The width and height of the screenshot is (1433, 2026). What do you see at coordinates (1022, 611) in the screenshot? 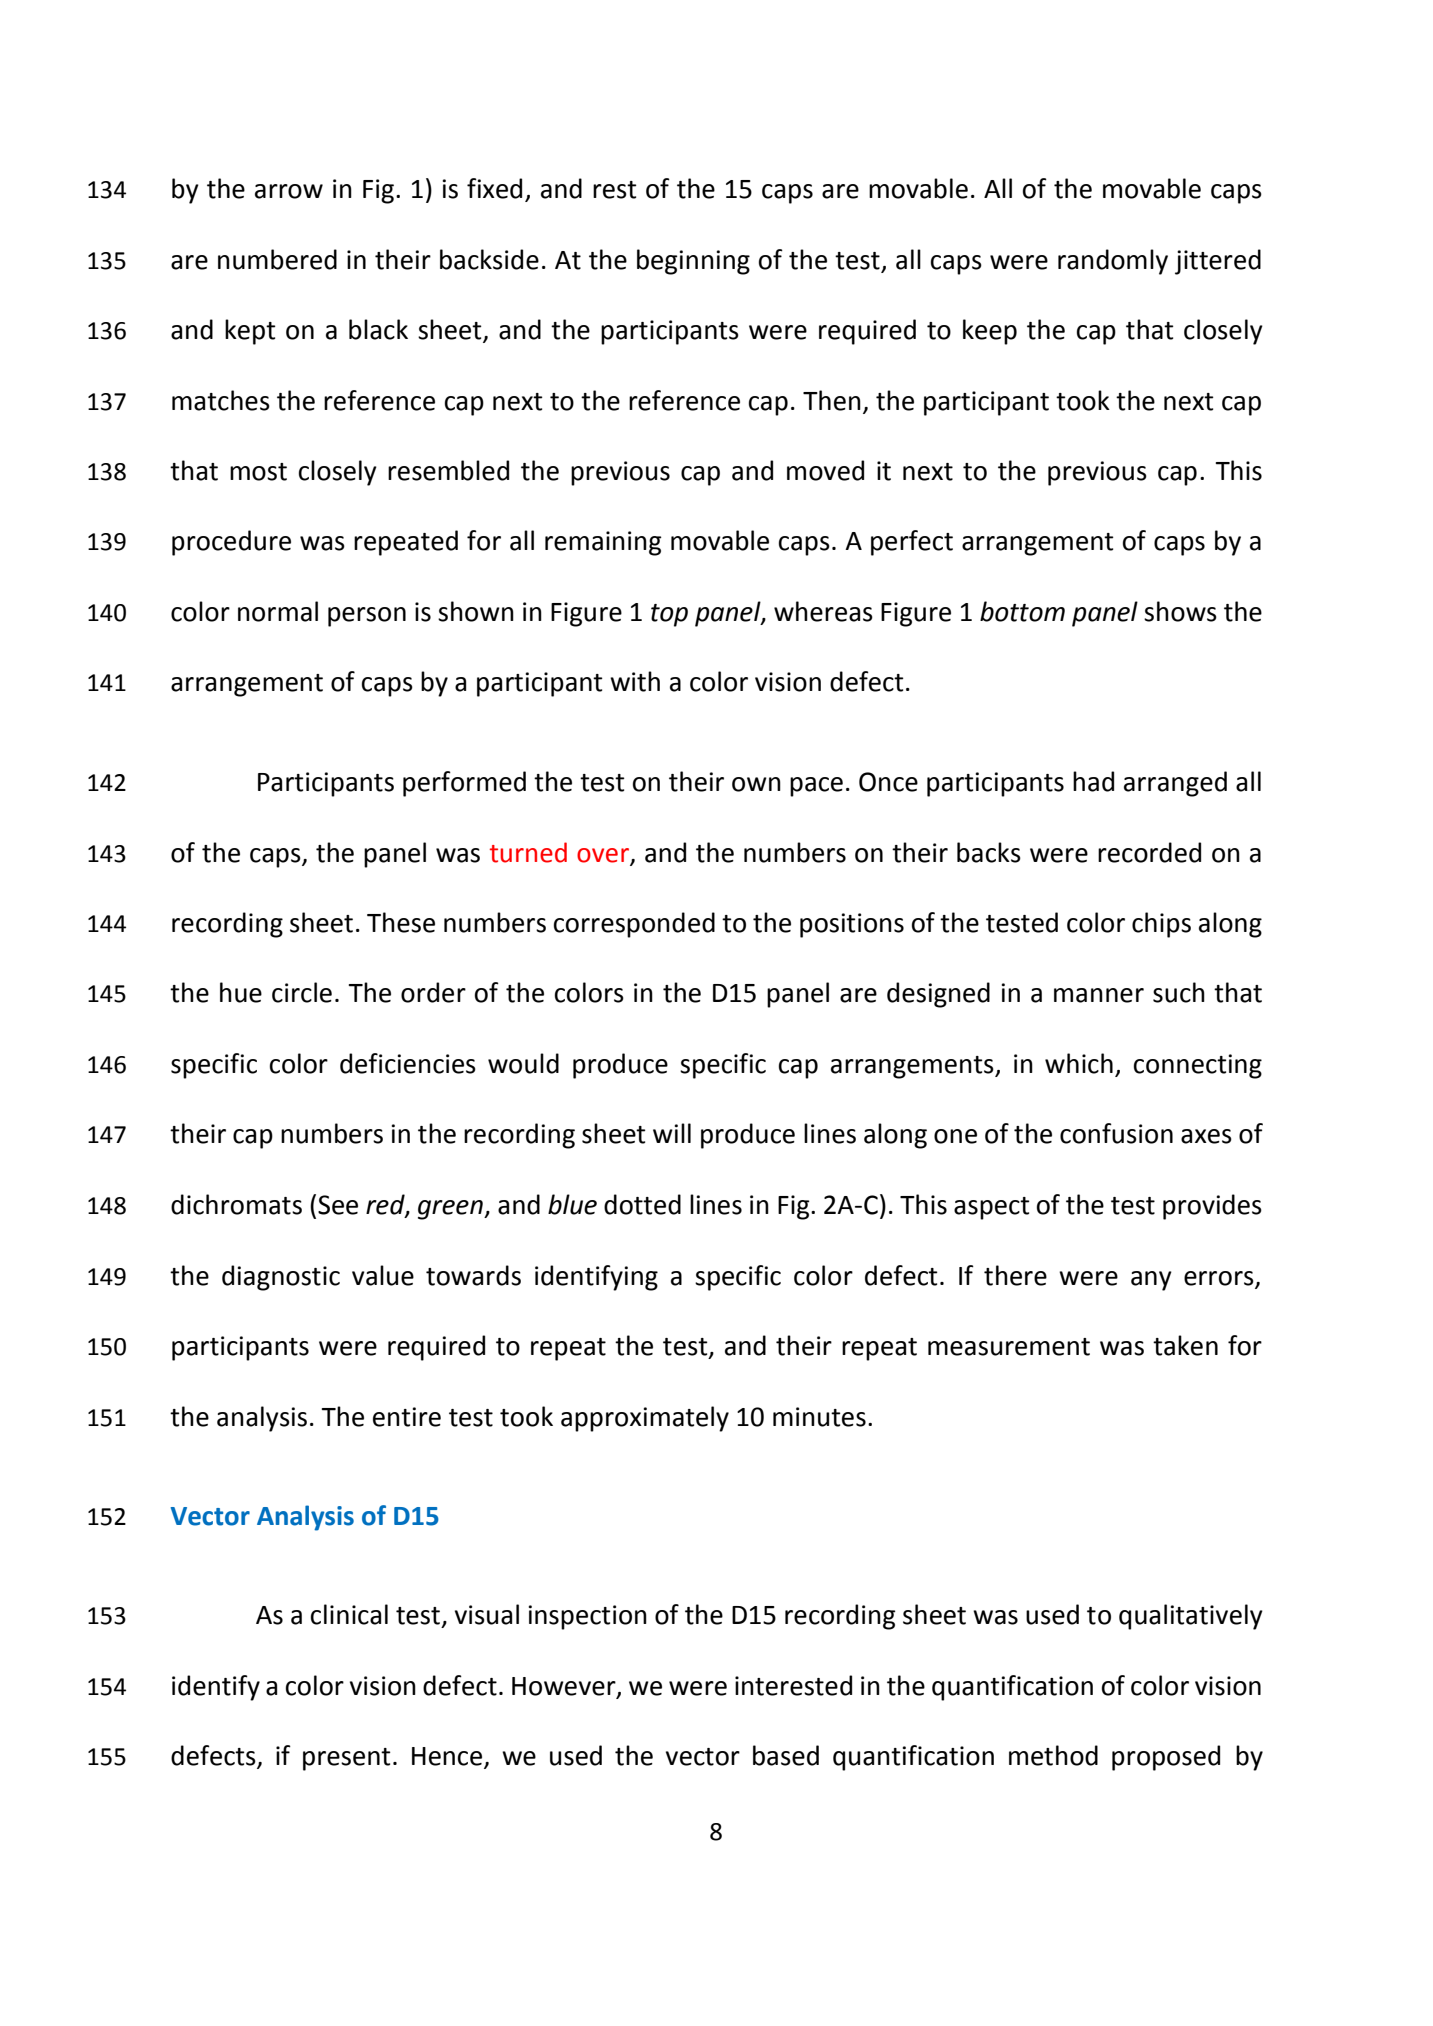
I see `bottom` at bounding box center [1022, 611].
